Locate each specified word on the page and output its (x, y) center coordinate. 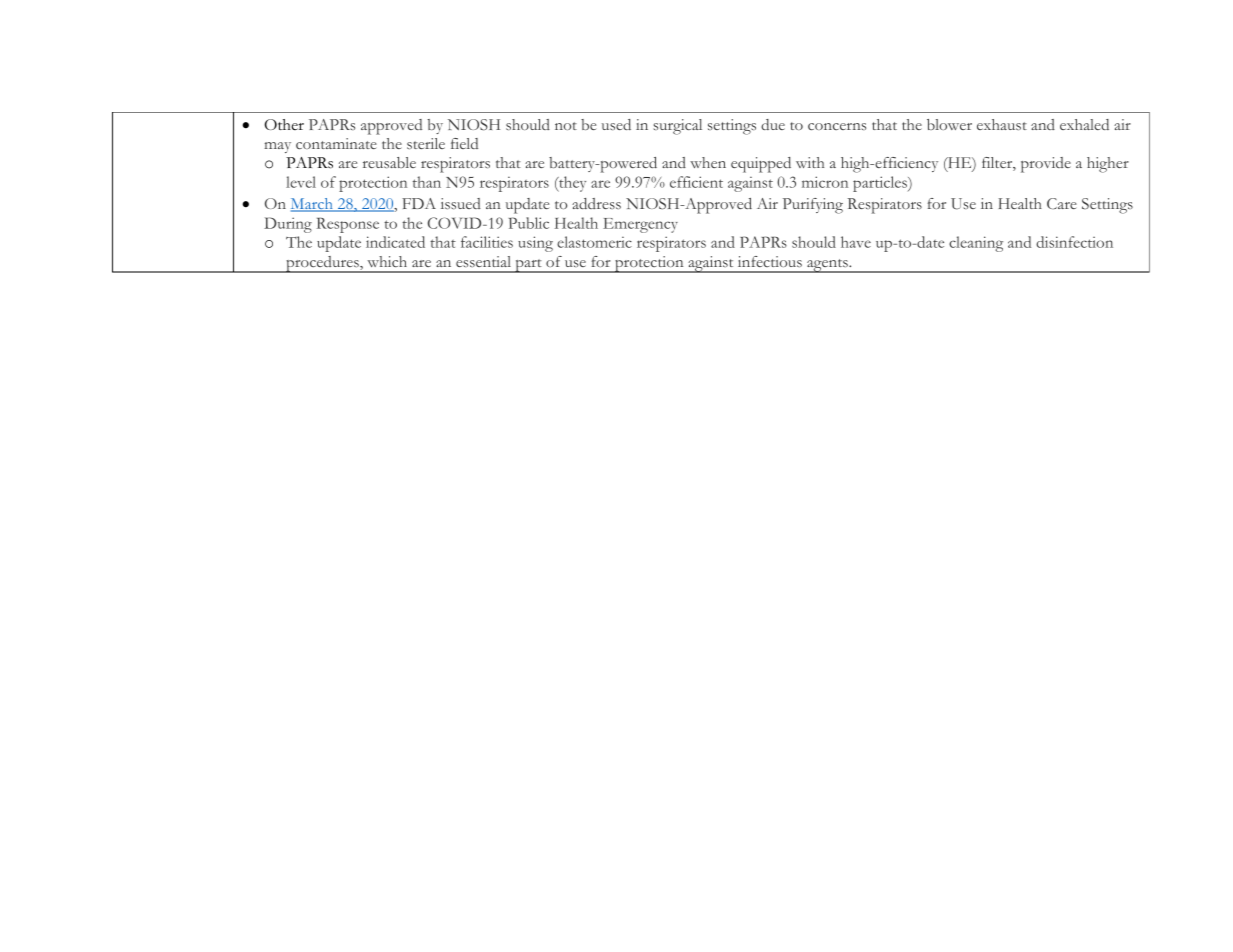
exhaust (1002, 125)
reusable (389, 163)
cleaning (976, 244)
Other (284, 124)
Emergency (640, 225)
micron (825, 182)
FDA (419, 203)
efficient (696, 182)
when (708, 162)
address (596, 203)
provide (1046, 165)
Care (1062, 203)
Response (348, 225)
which (387, 261)
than (427, 182)
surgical (677, 127)
